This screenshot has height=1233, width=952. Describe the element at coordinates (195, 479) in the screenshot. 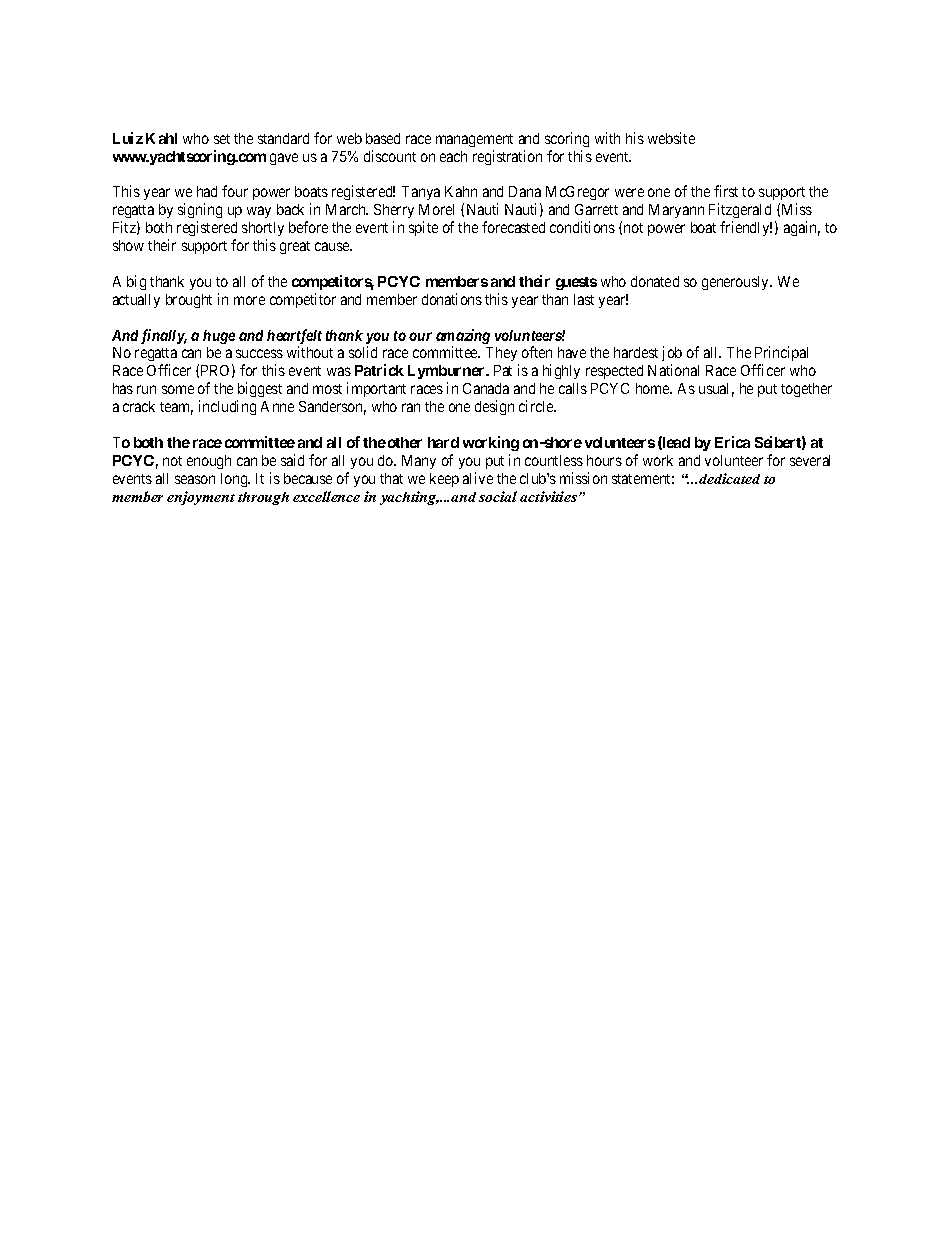

I see `season` at that location.
